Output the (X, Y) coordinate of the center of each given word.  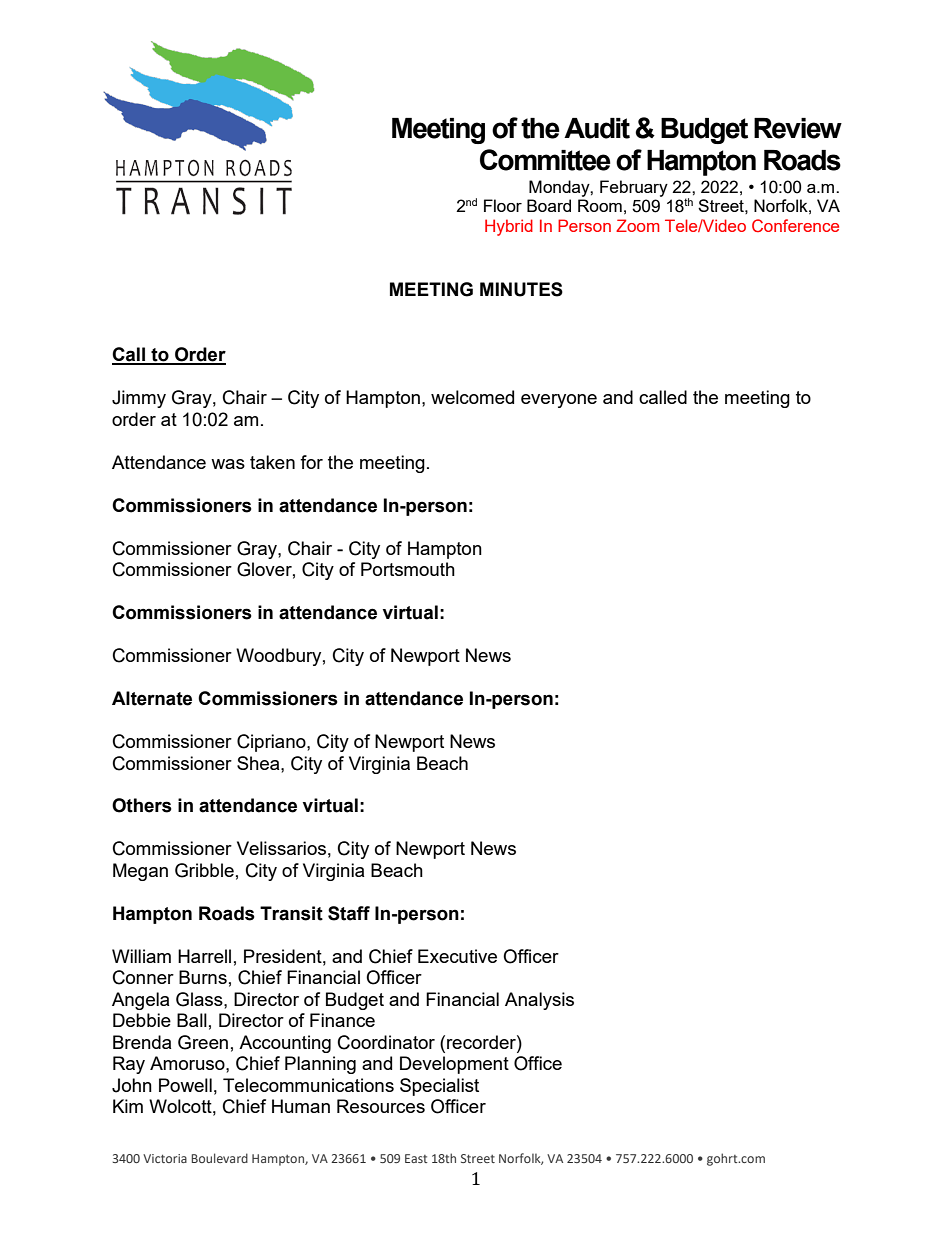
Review (798, 128)
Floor (503, 205)
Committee (545, 160)
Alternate (152, 698)
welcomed (472, 397)
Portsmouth (408, 569)
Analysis (539, 1001)
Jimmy (139, 399)
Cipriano (272, 743)
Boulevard (219, 1158)
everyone (559, 401)
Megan (140, 872)
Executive (457, 956)
